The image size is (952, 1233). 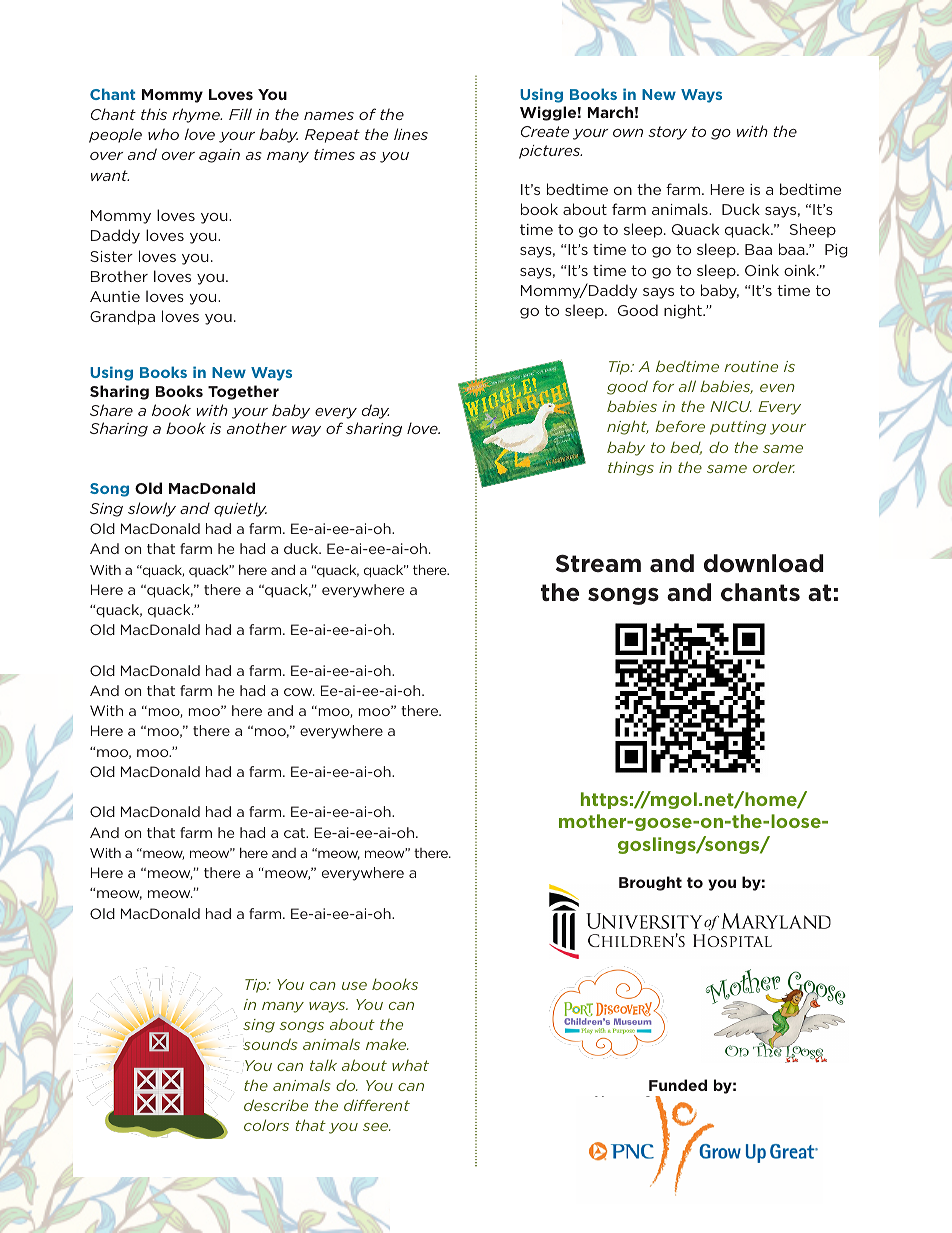 I want to click on what, so click(x=410, y=1065).
